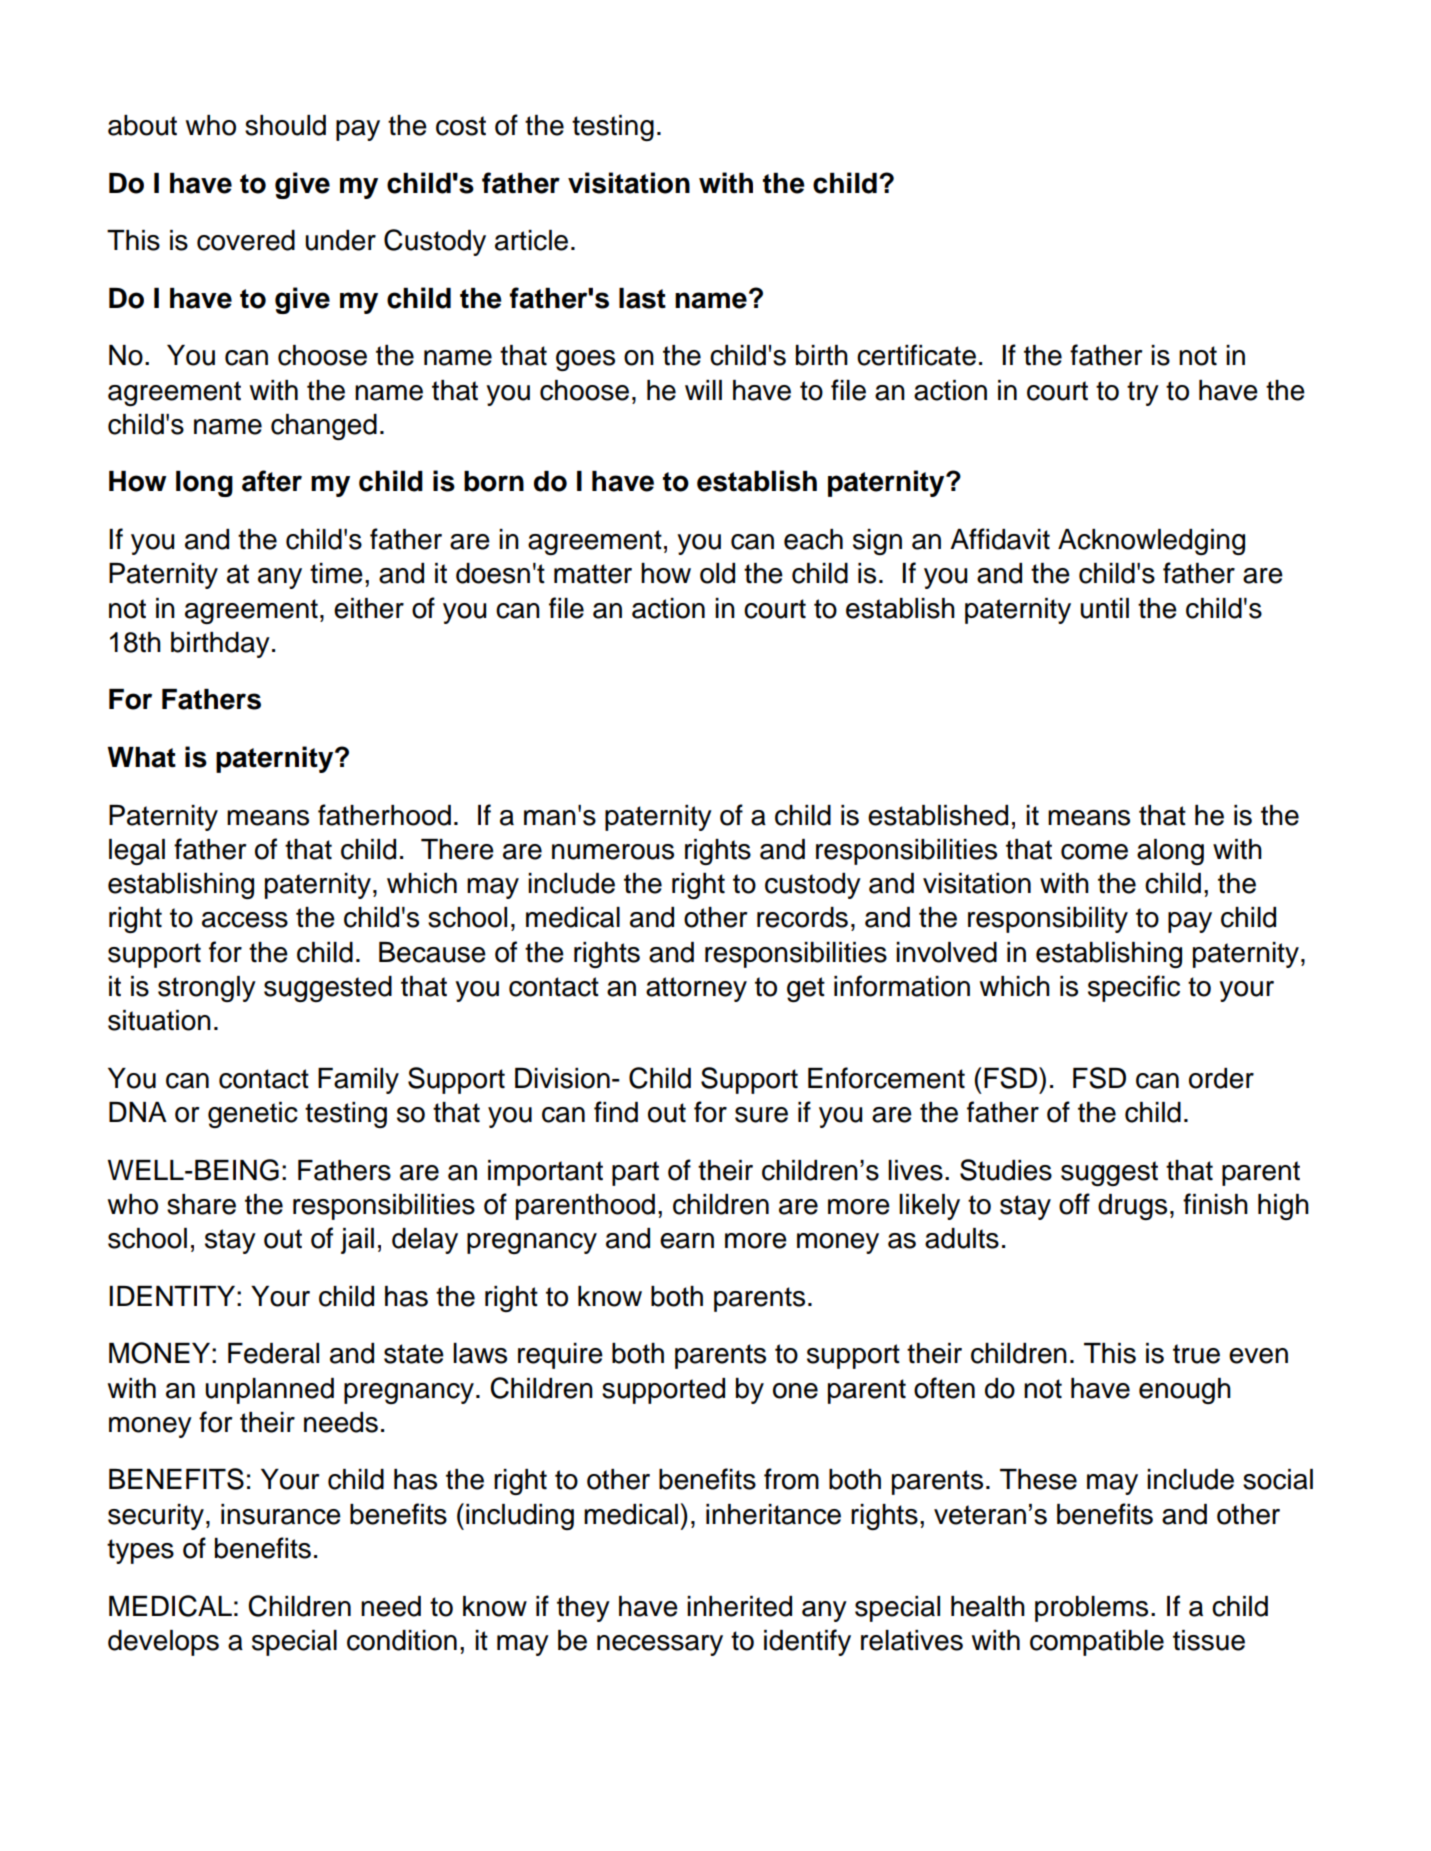 This image has height=1851, width=1431. I want to click on records, so click(802, 917).
